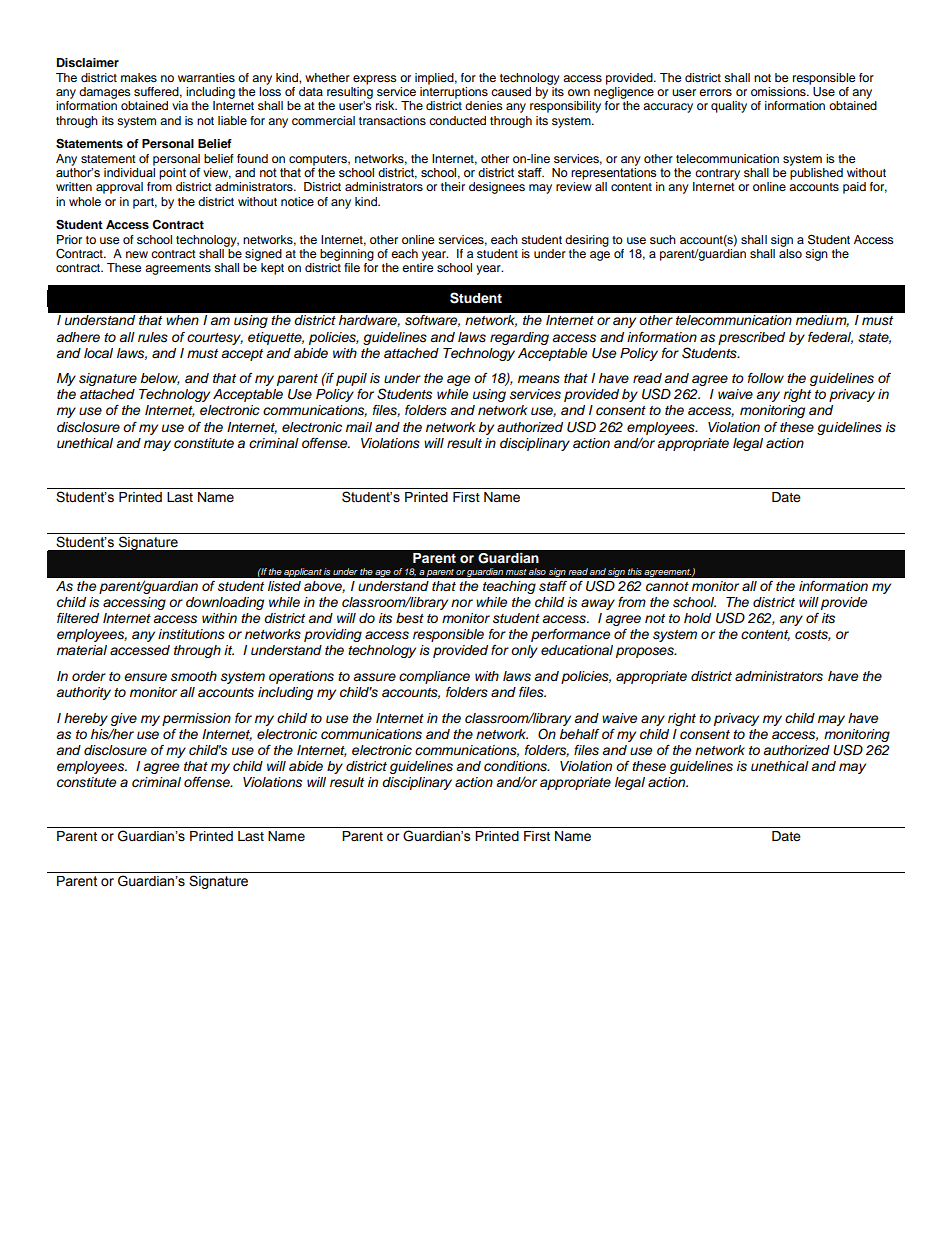  I want to click on conditions, so click(517, 766).
